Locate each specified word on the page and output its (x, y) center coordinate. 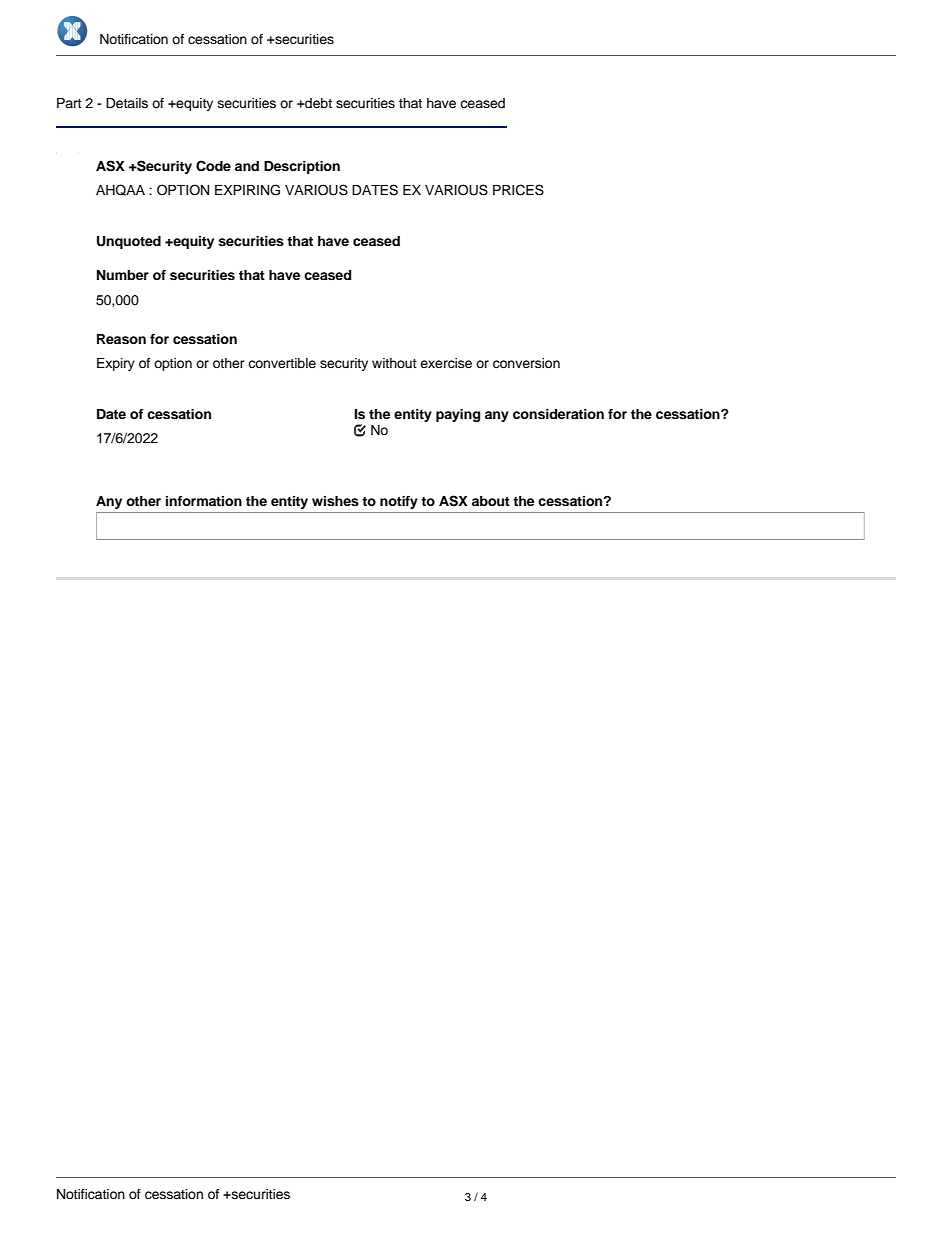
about (491, 501)
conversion (526, 363)
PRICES (518, 190)
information (204, 501)
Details (127, 103)
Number (123, 275)
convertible (282, 363)
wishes (335, 501)
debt (317, 103)
